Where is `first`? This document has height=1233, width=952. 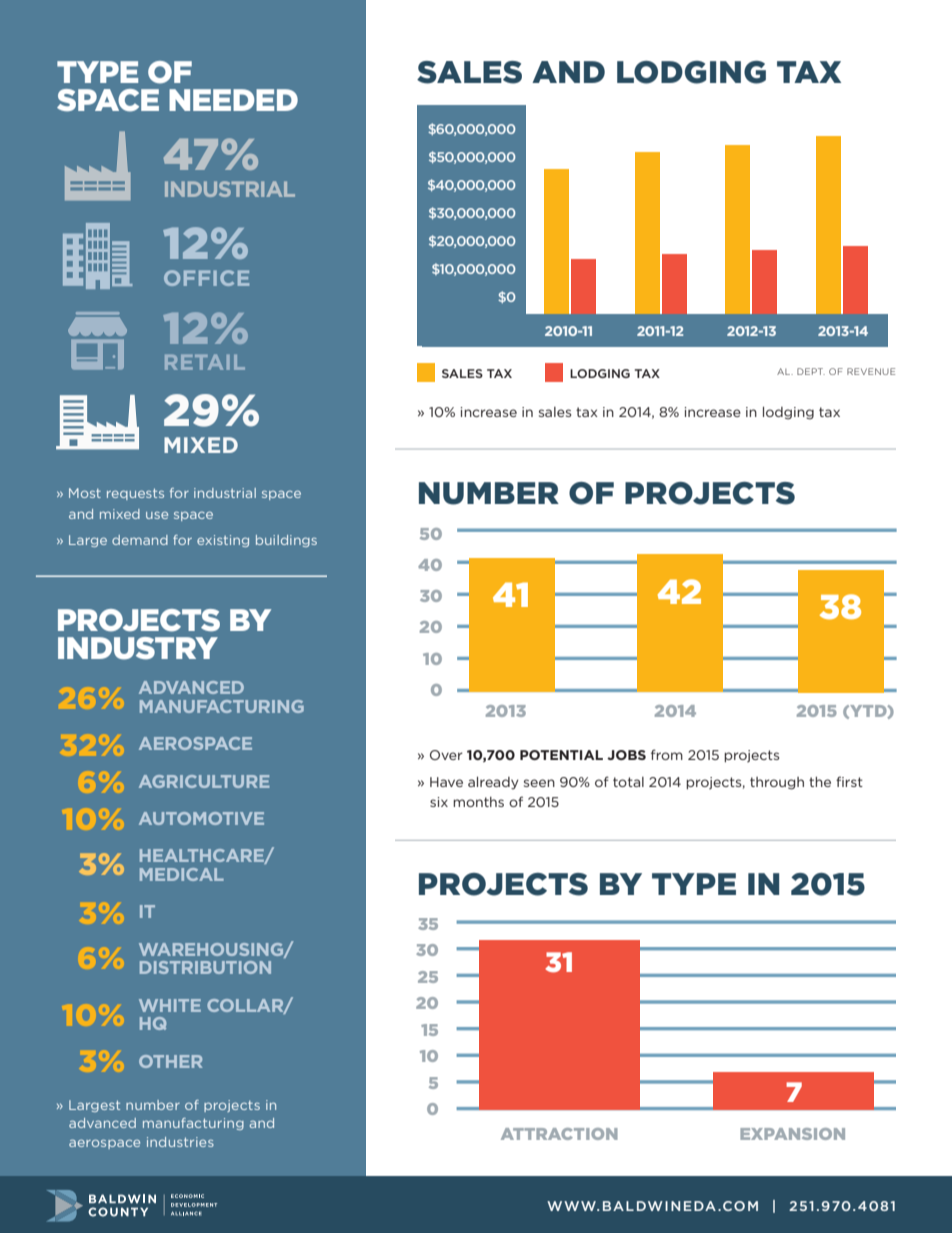 first is located at coordinates (849, 781).
